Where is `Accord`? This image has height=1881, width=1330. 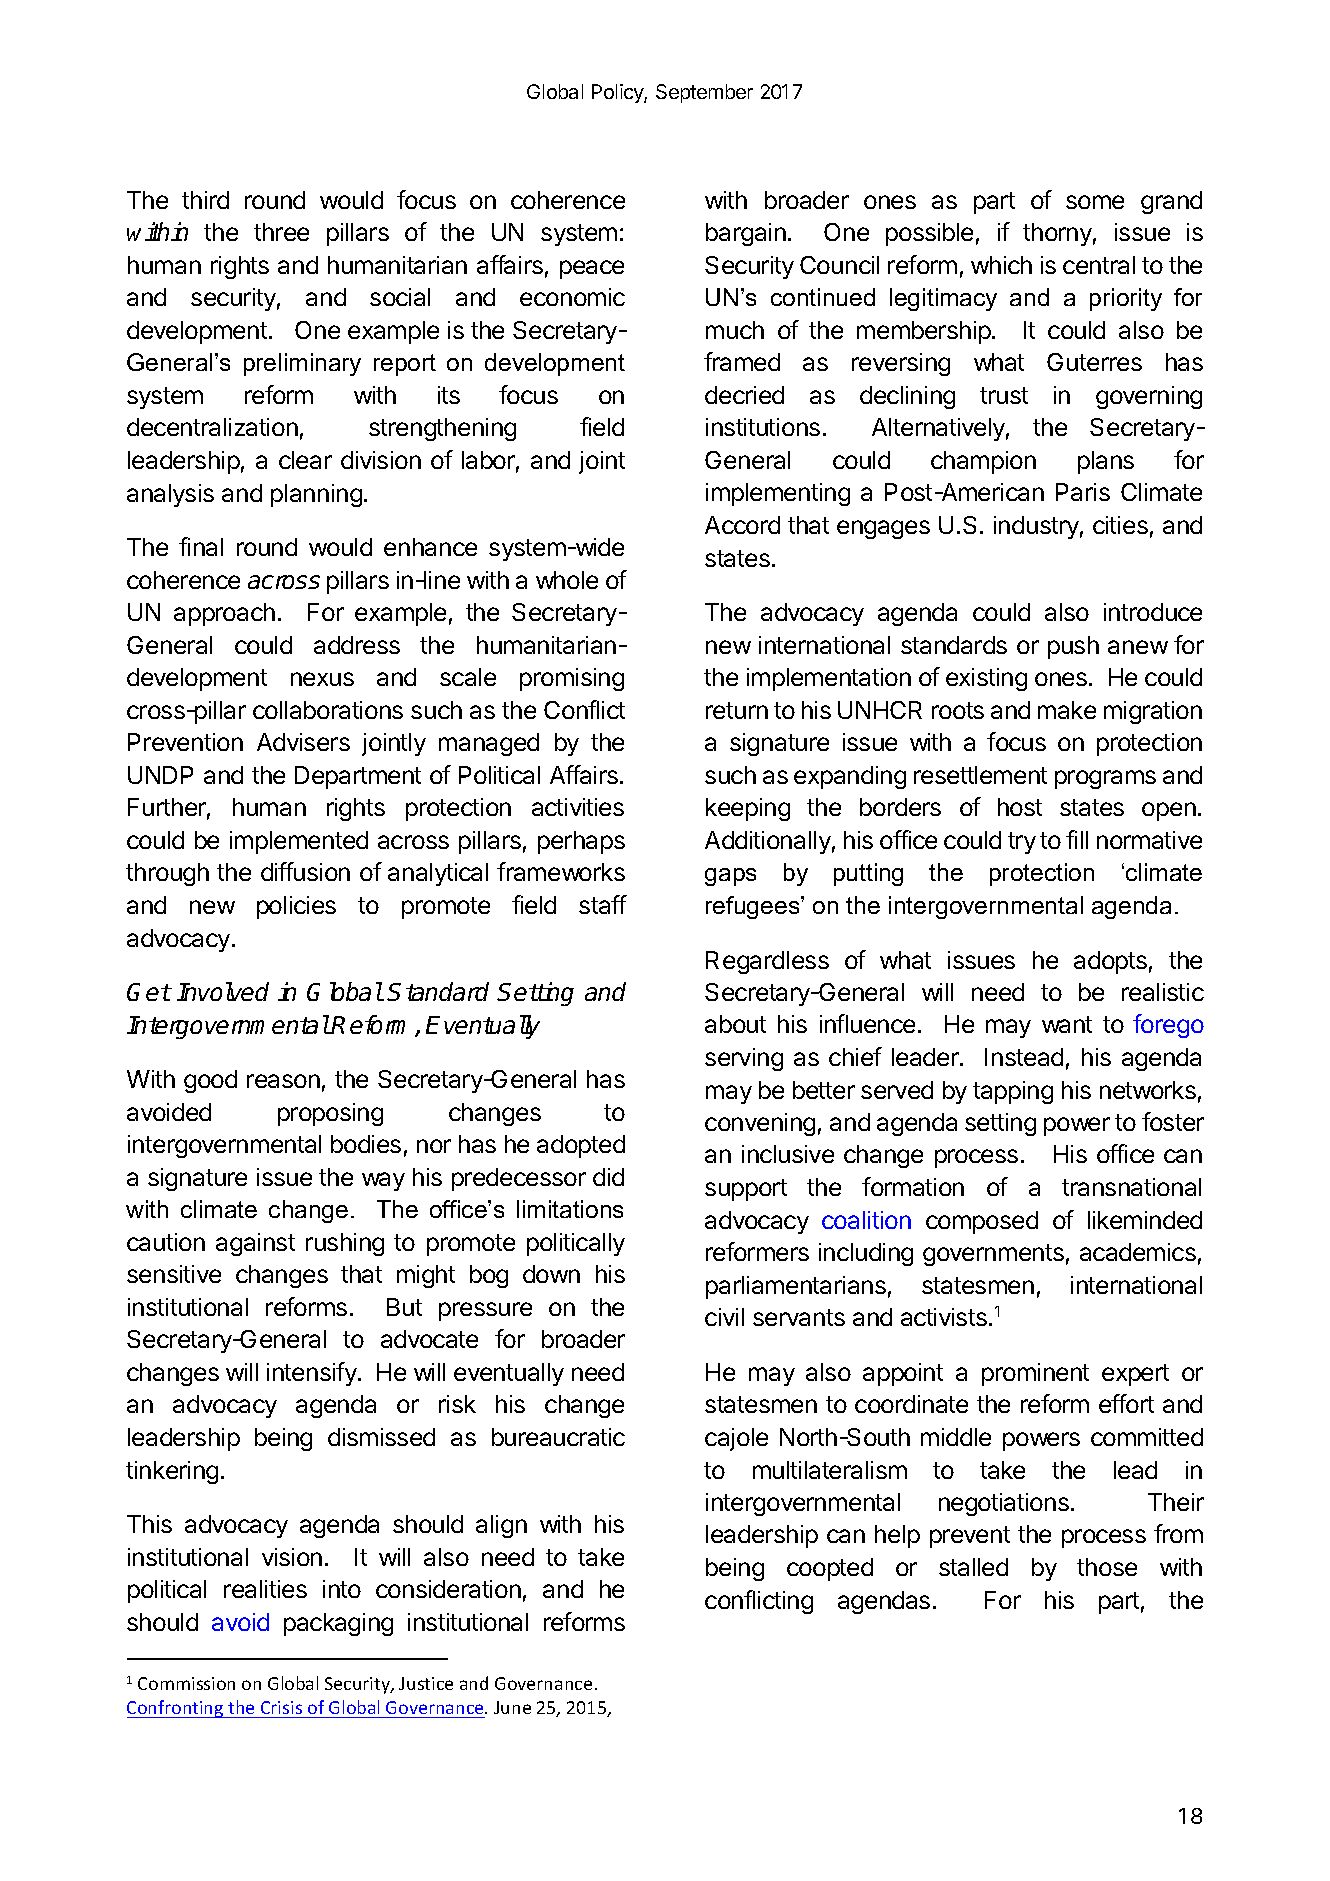 Accord is located at coordinates (742, 525).
